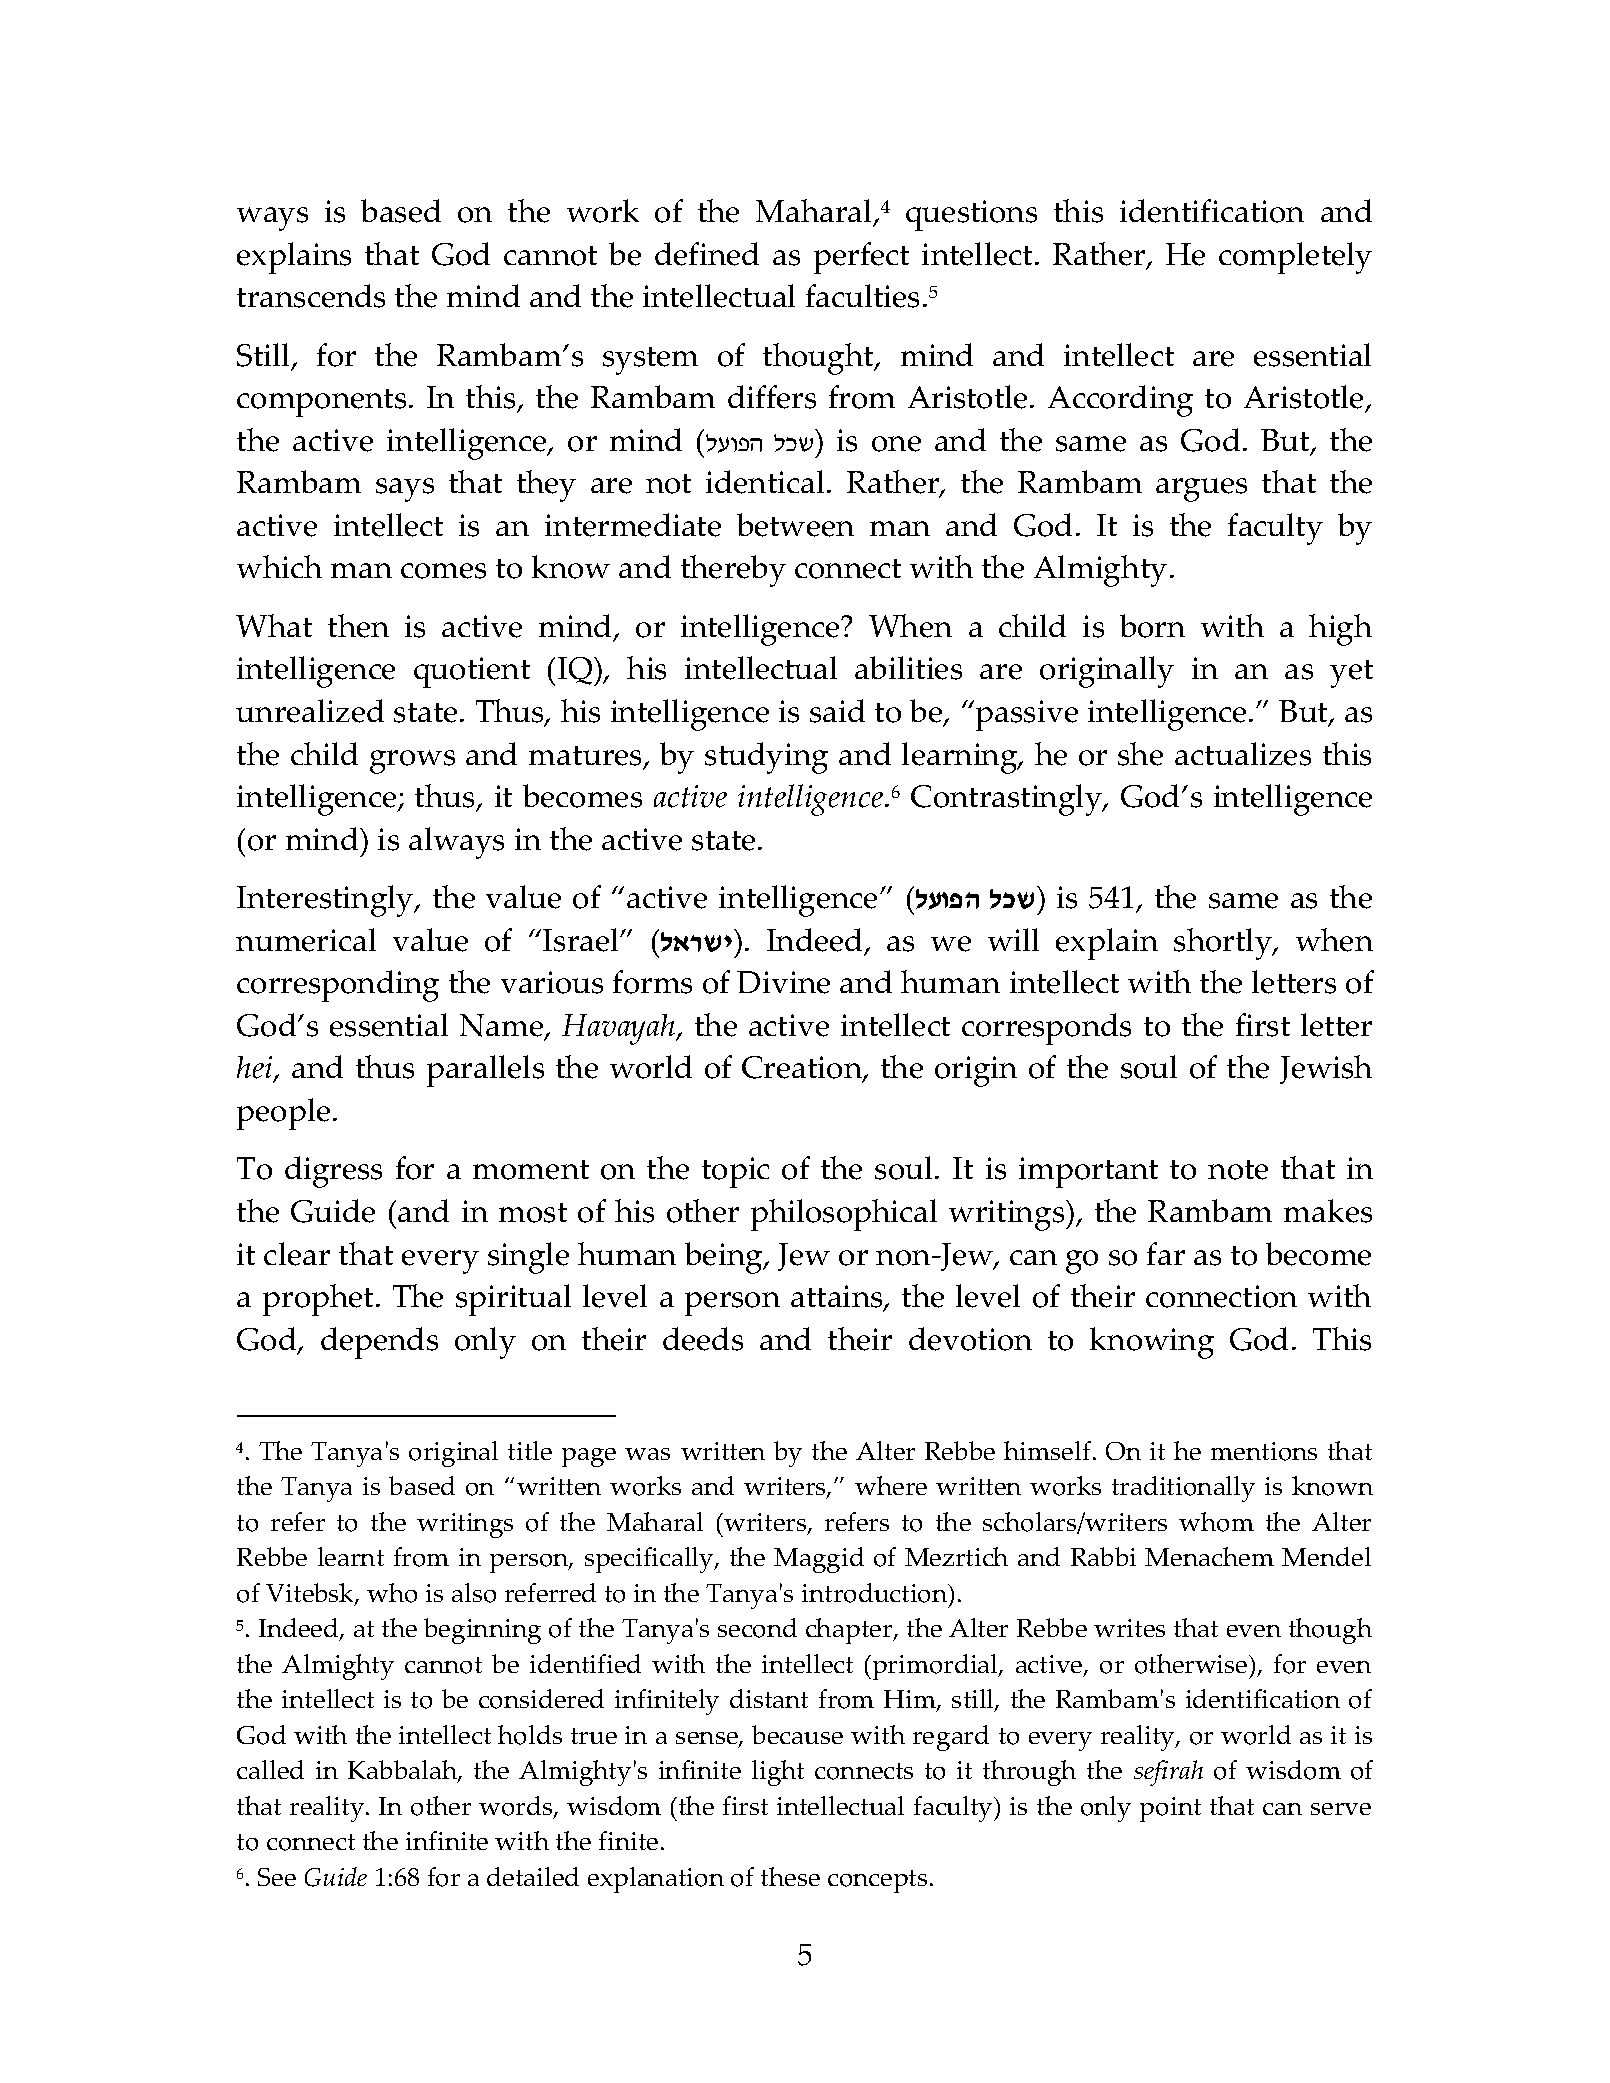  I want to click on where, so click(891, 1485).
